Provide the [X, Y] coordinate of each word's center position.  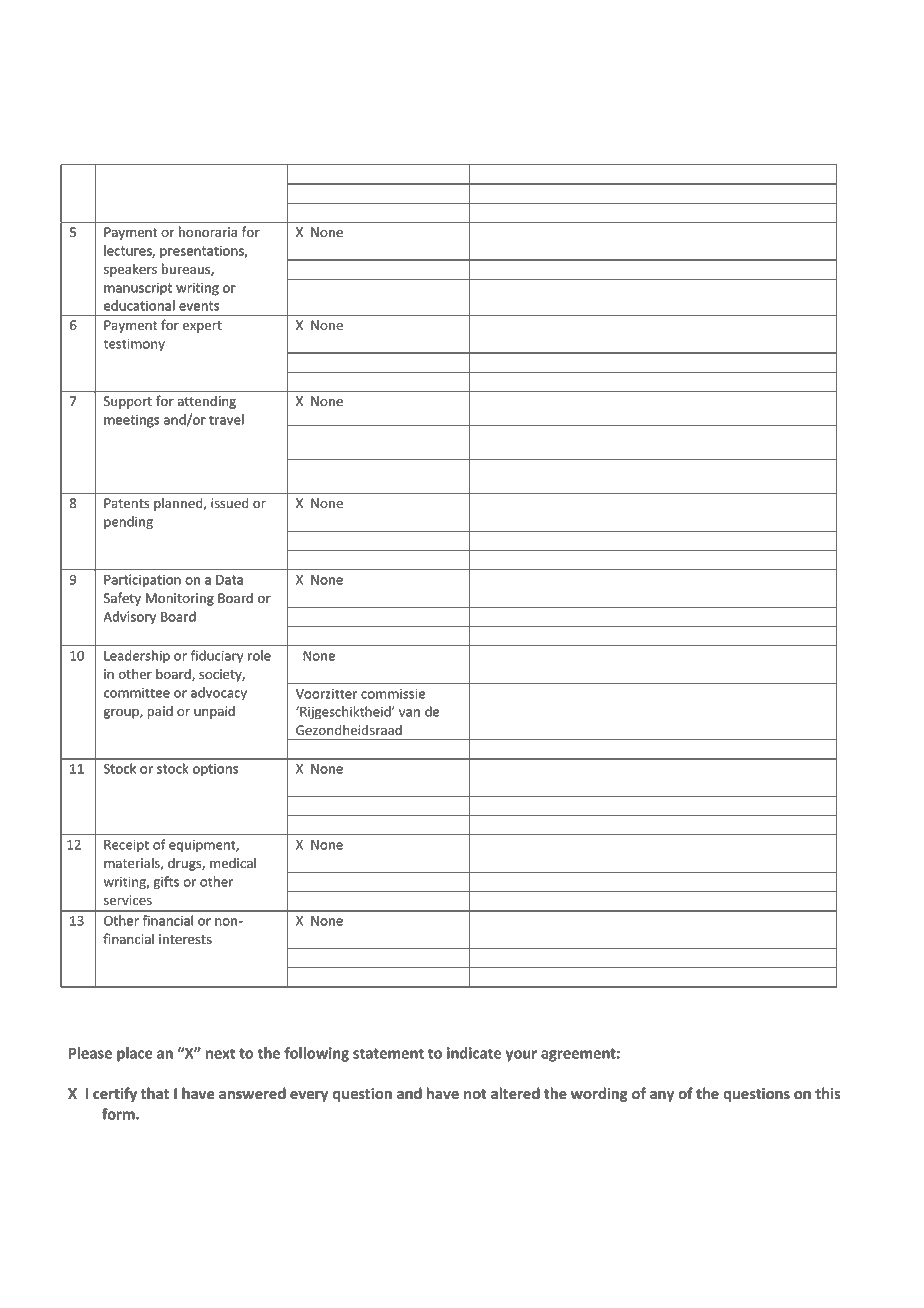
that [155, 1093]
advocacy [219, 693]
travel [226, 419]
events [199, 306]
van [409, 713]
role [259, 655]
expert [202, 327]
